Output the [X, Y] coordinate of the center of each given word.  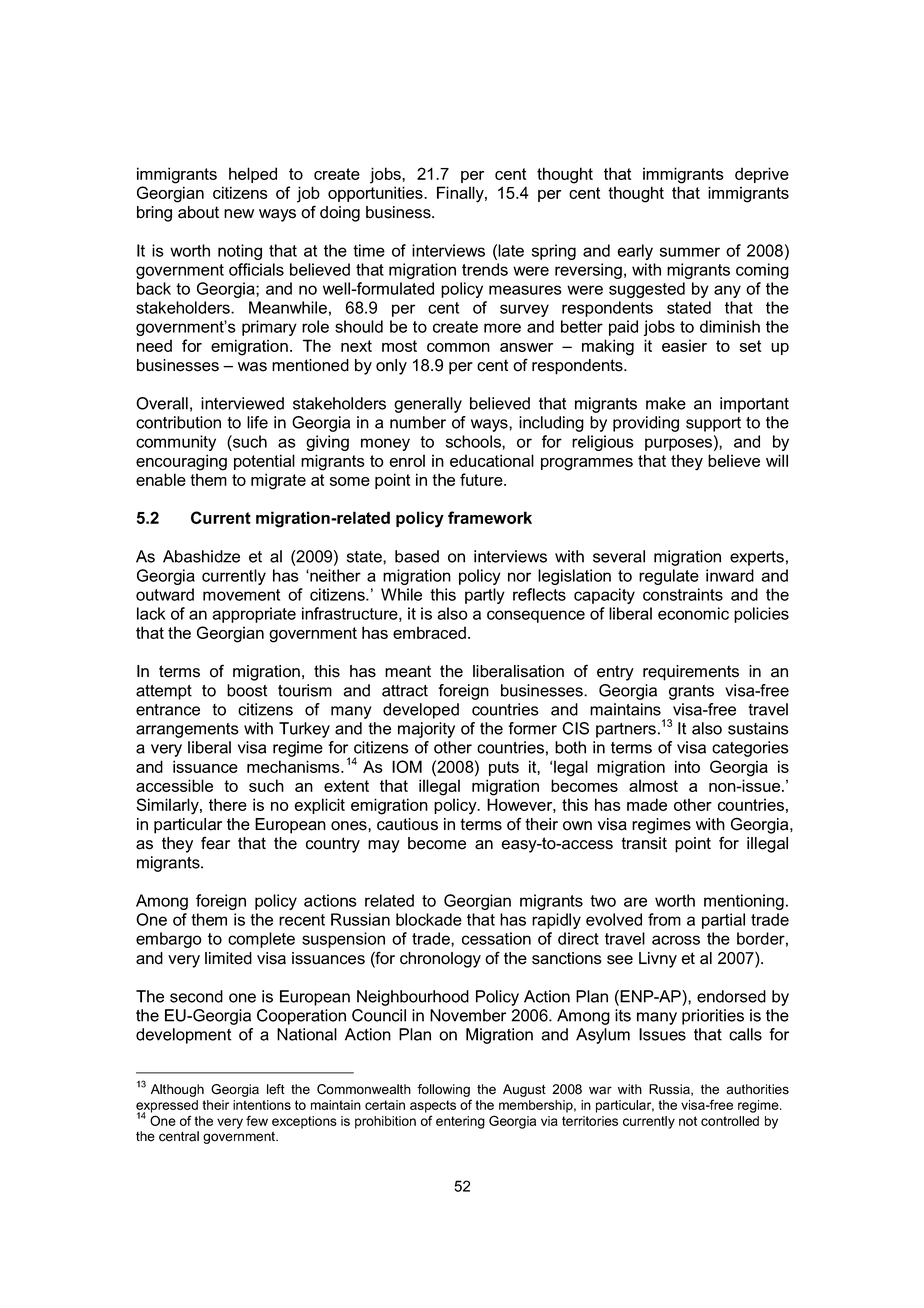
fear [215, 843]
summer [690, 252]
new [239, 214]
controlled [730, 1121]
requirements [691, 673]
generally [428, 405]
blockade [429, 919]
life [257, 422]
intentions [262, 1105]
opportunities [376, 194]
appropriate [254, 615]
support [713, 424]
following [444, 1092]
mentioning [744, 902]
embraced [429, 632]
